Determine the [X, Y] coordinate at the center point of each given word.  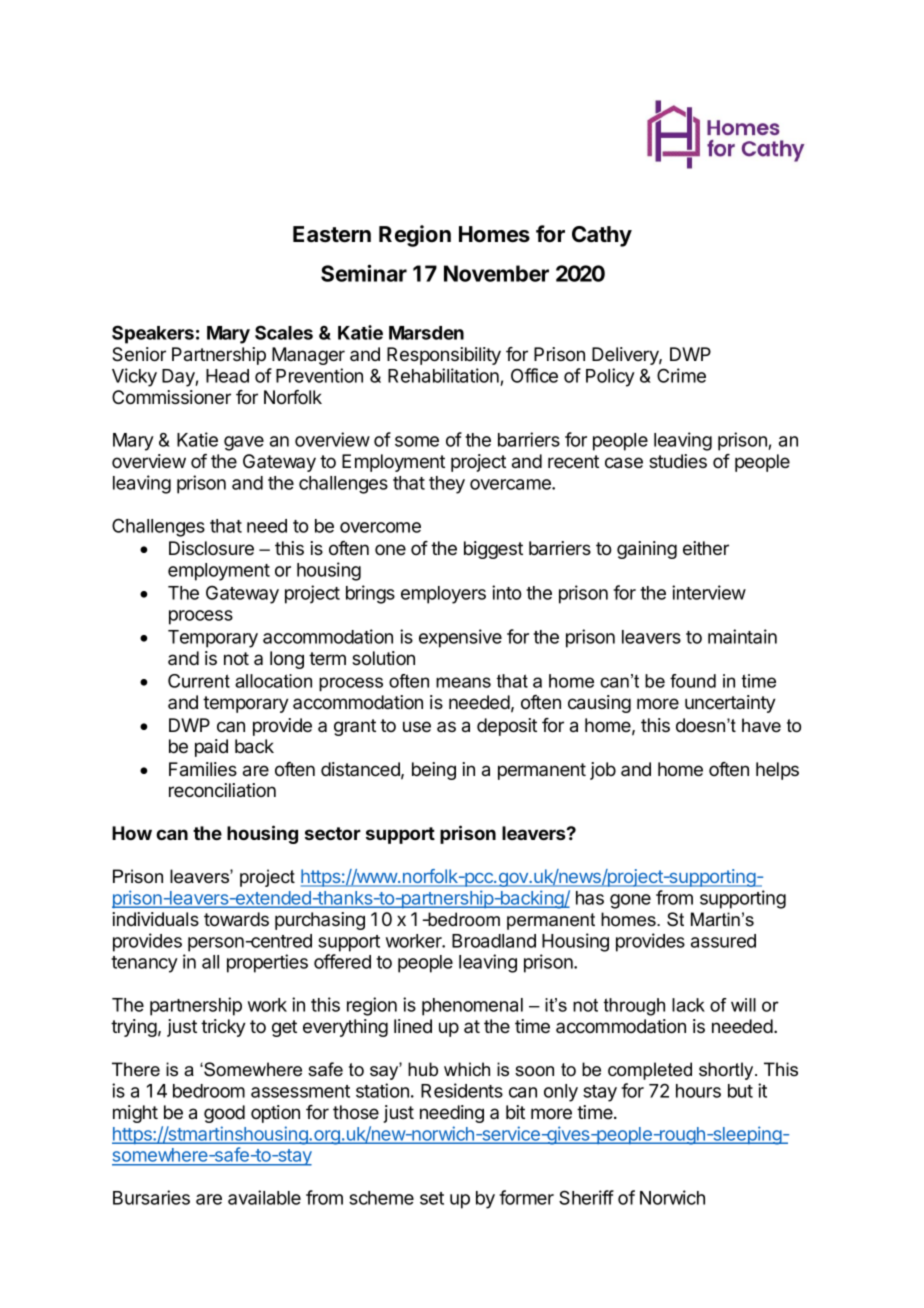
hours [698, 1091]
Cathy [602, 236]
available [264, 1197]
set [432, 1198]
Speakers [153, 334]
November [496, 273]
